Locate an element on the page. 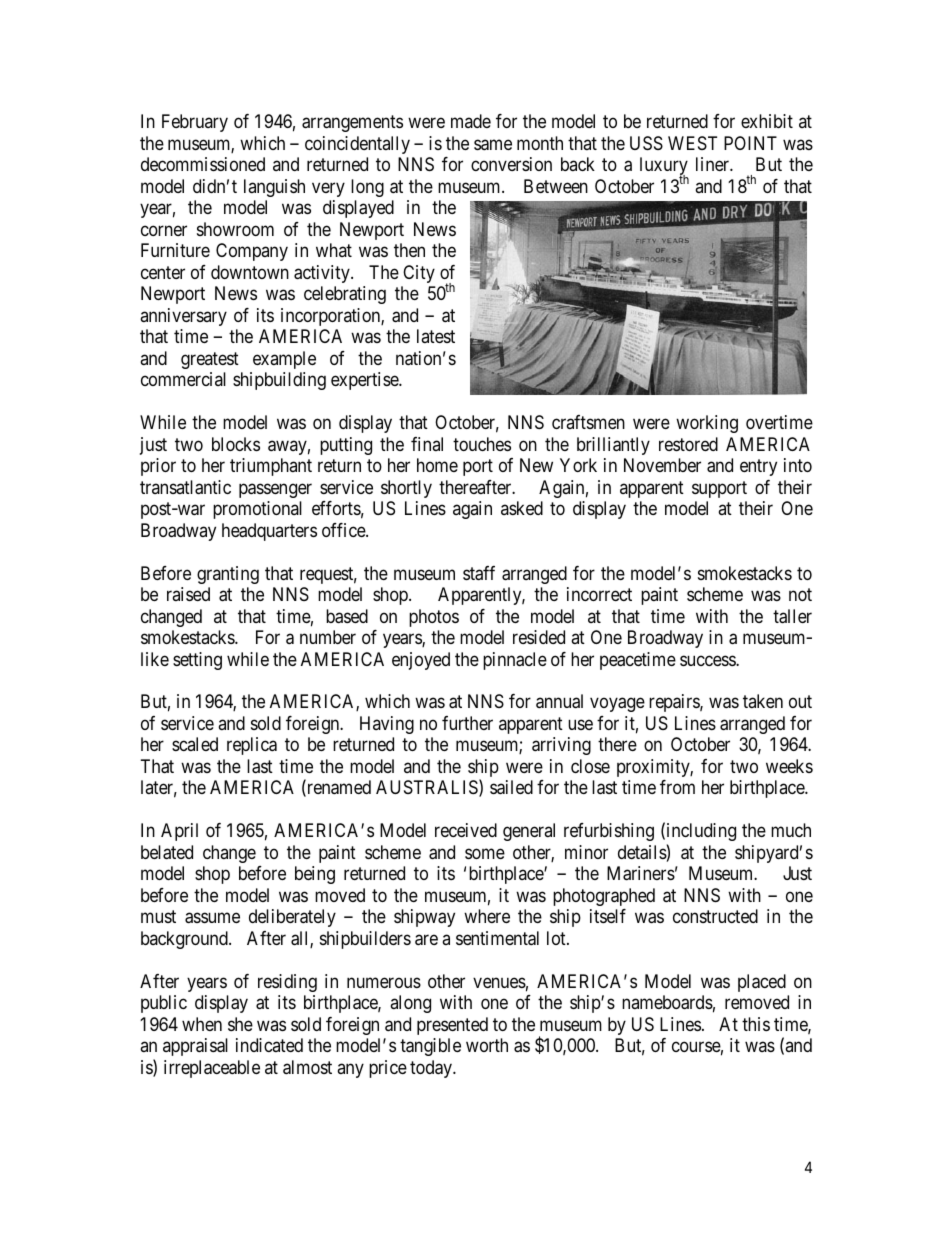  she is located at coordinates (240, 1024).
